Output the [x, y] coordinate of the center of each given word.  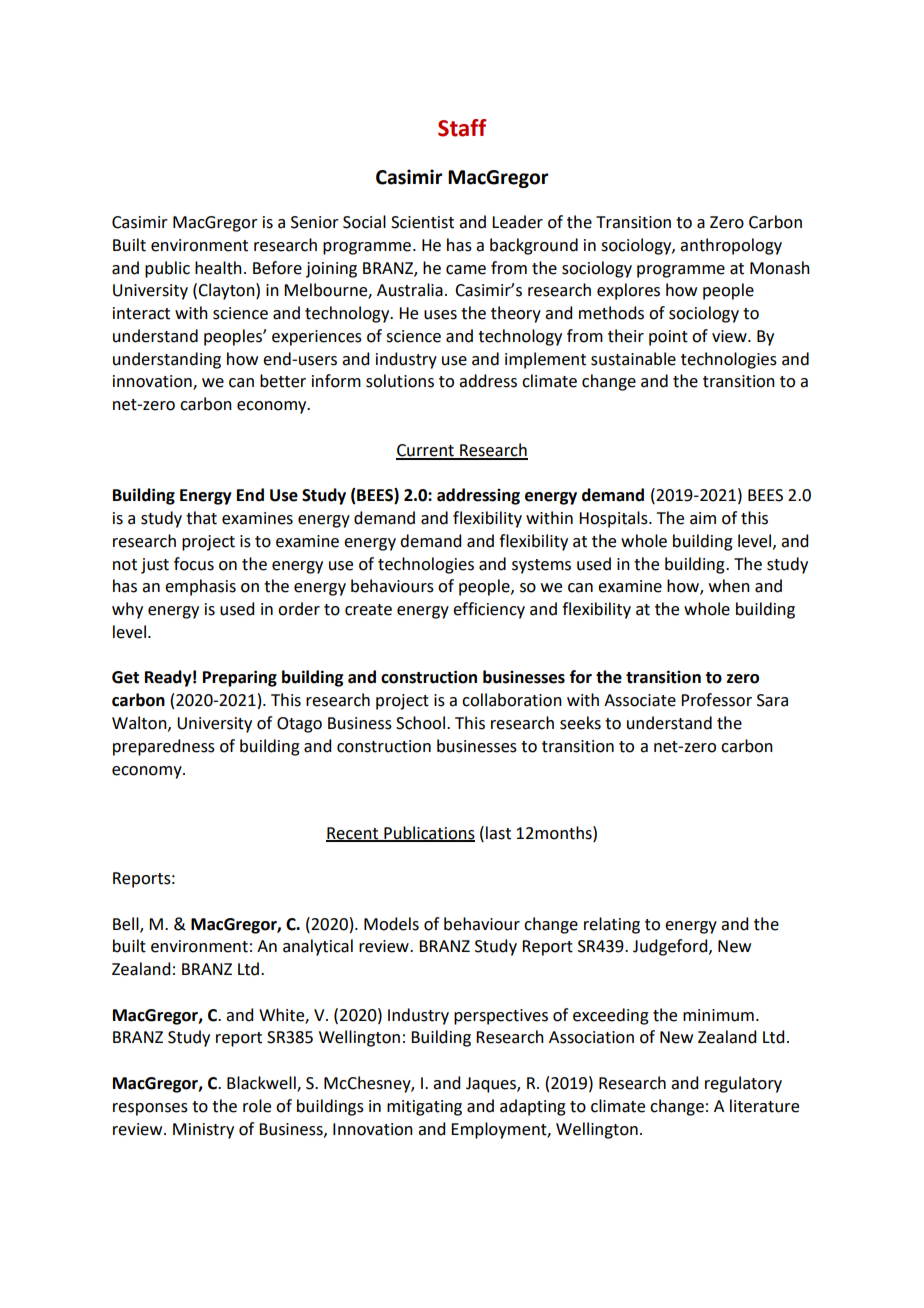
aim [703, 518]
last [498, 833]
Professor [716, 700]
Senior [315, 222]
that [201, 518]
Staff [462, 128]
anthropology [731, 246]
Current [426, 451]
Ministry [203, 1131]
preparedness [164, 747]
